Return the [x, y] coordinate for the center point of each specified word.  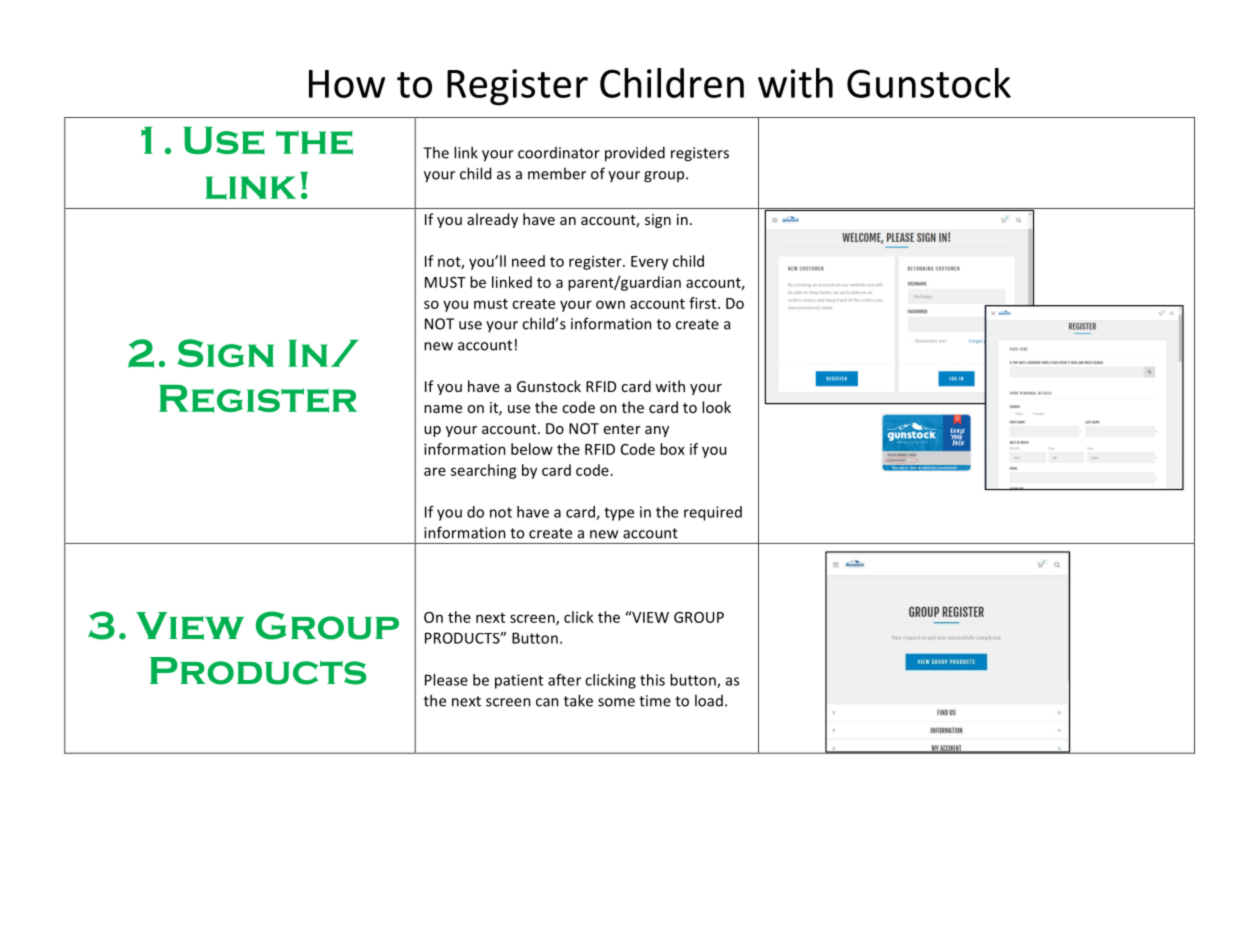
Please [446, 680]
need [528, 261]
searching [484, 471]
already [492, 220]
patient [519, 681]
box [672, 449]
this [652, 680]
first [704, 303]
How [347, 84]
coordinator [559, 153]
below [532, 449]
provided [635, 154]
